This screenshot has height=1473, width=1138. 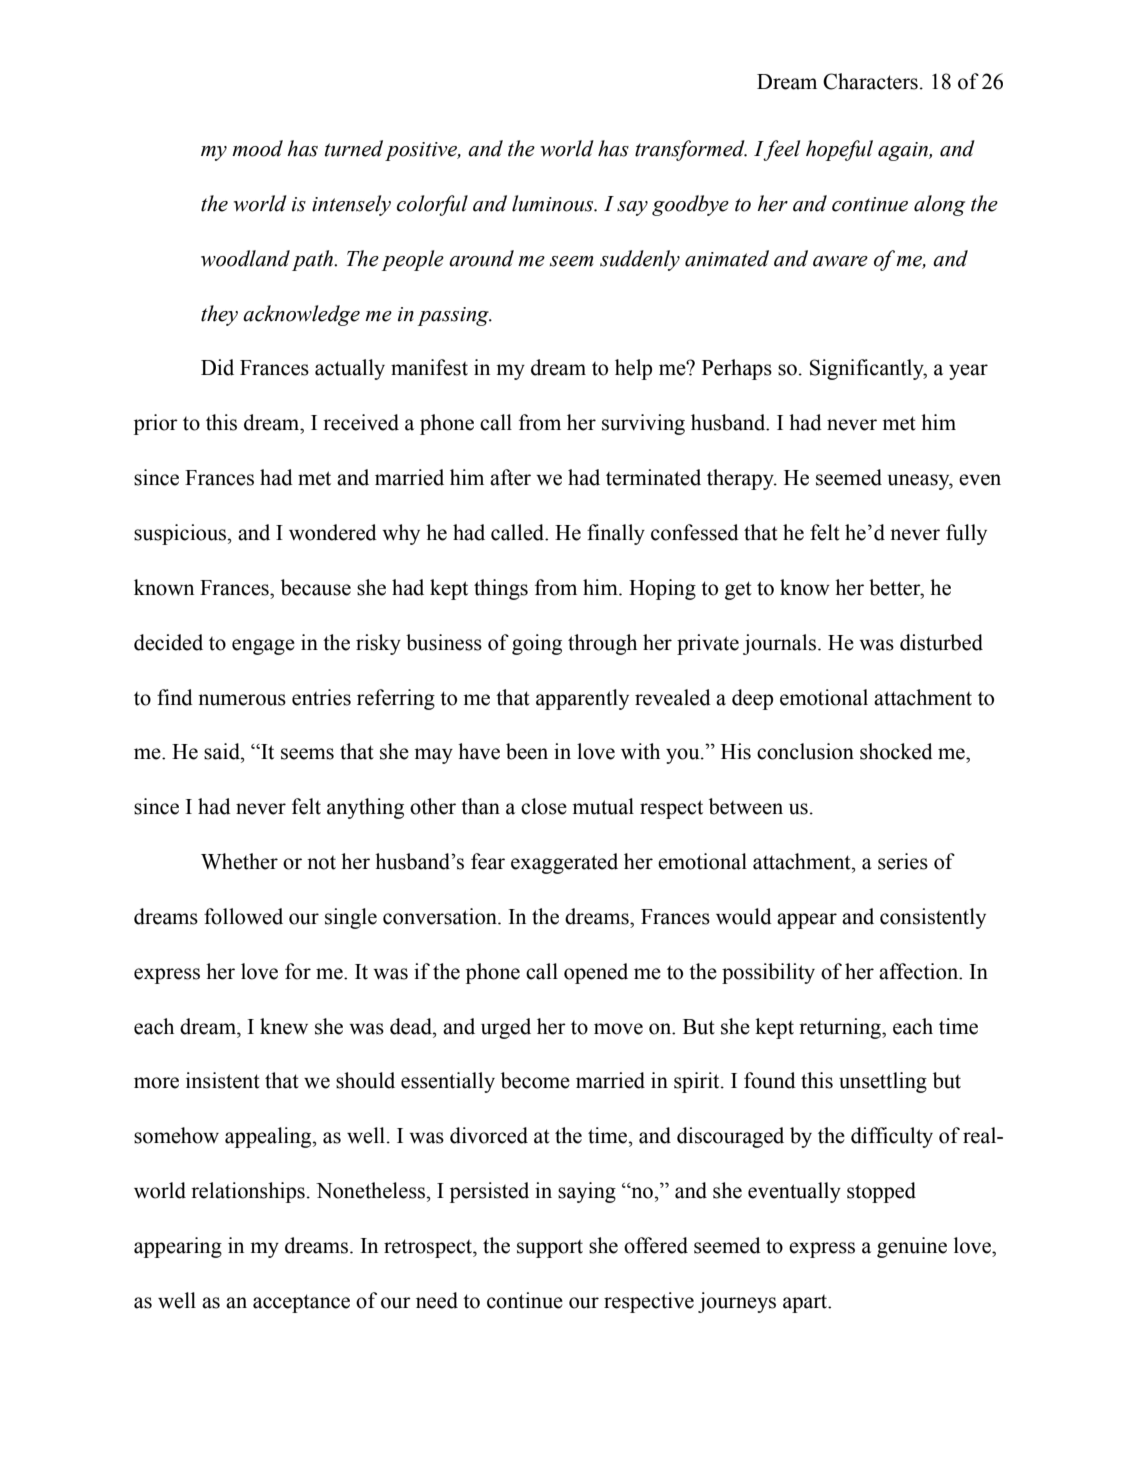 What do you see at coordinates (239, 861) in the screenshot?
I see `Whether` at bounding box center [239, 861].
